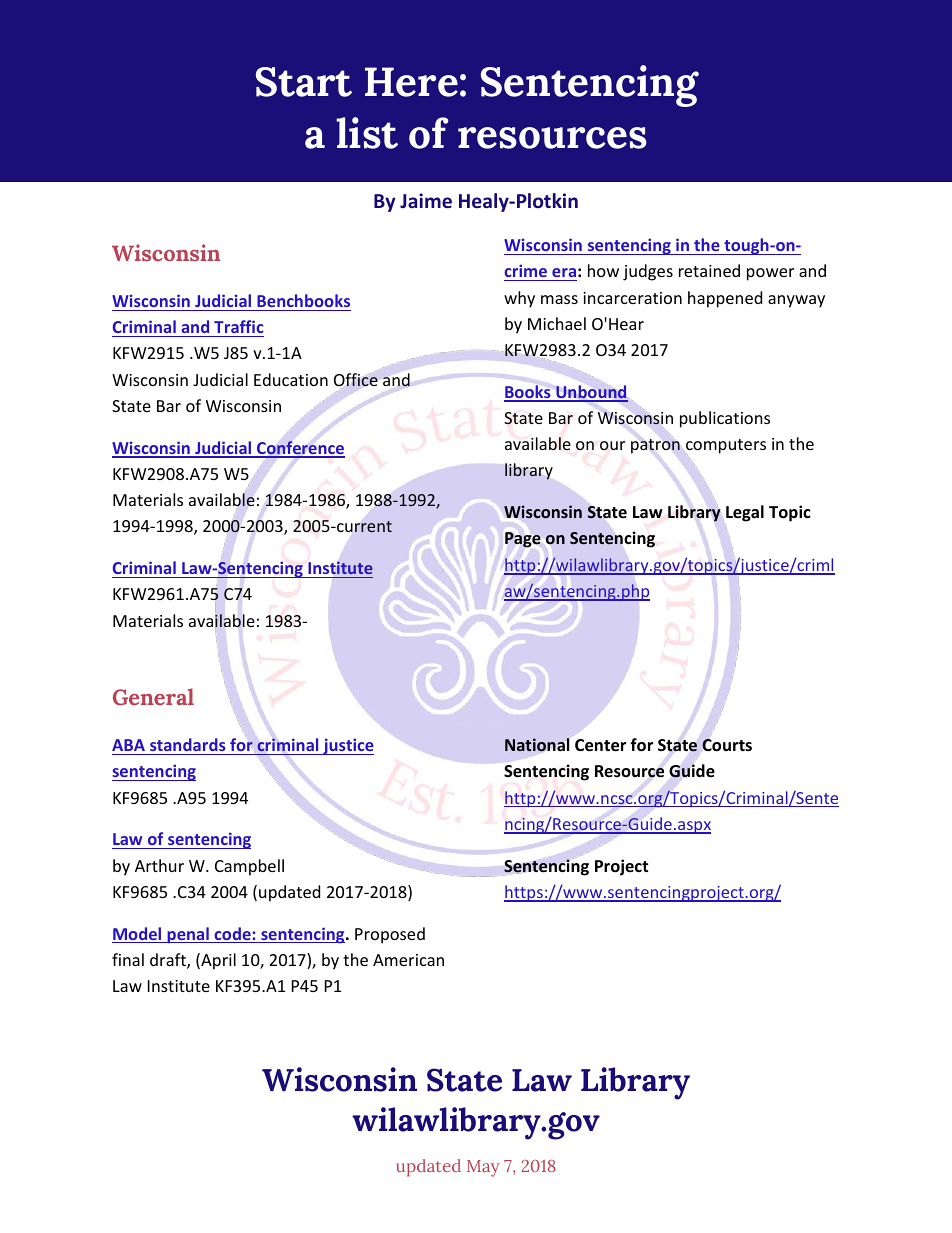  Describe the element at coordinates (153, 696) in the image. I see `General` at that location.
